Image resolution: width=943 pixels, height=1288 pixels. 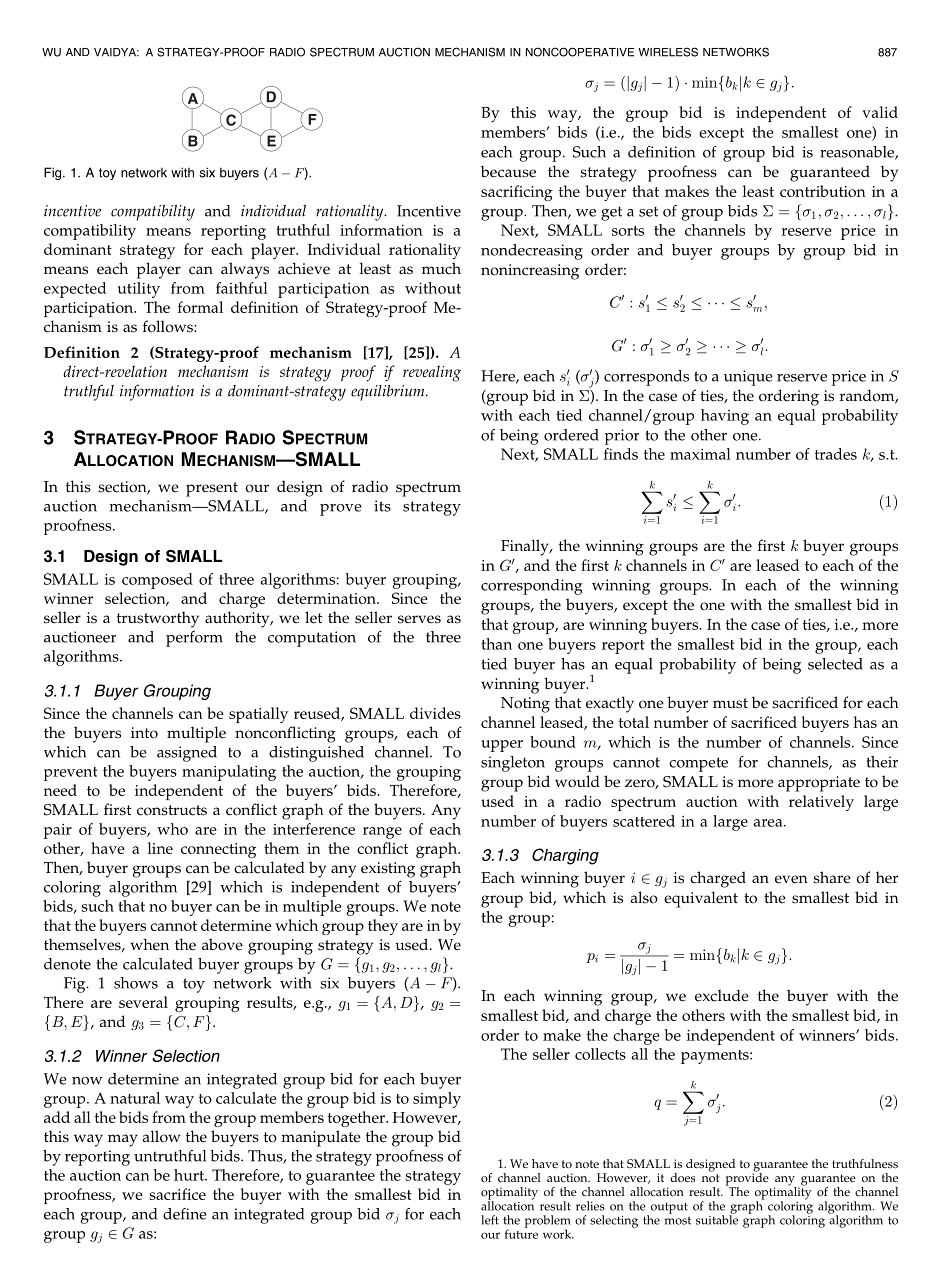 What do you see at coordinates (880, 112) in the image?
I see `valid` at bounding box center [880, 112].
